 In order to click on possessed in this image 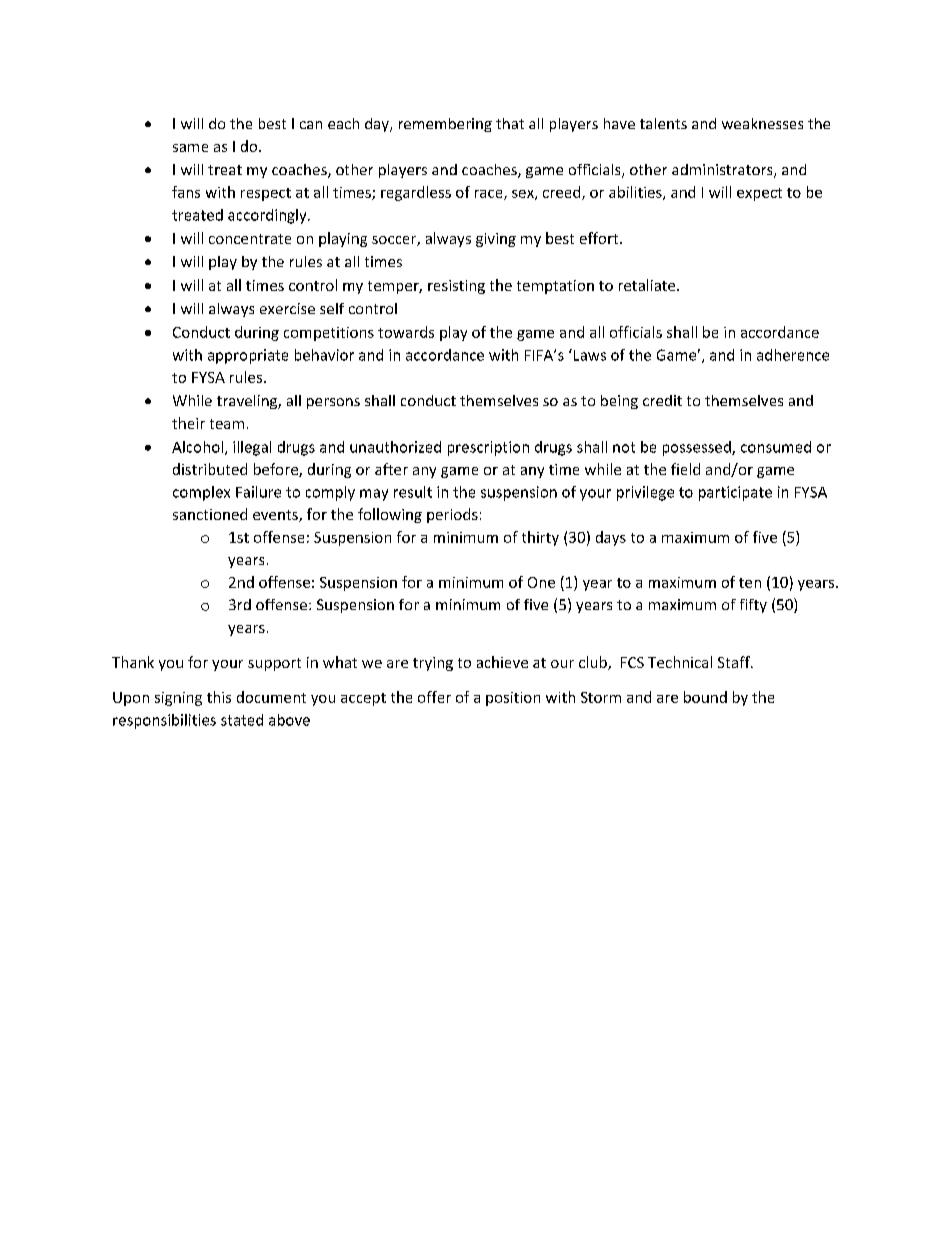, I will do `click(698, 448)`.
